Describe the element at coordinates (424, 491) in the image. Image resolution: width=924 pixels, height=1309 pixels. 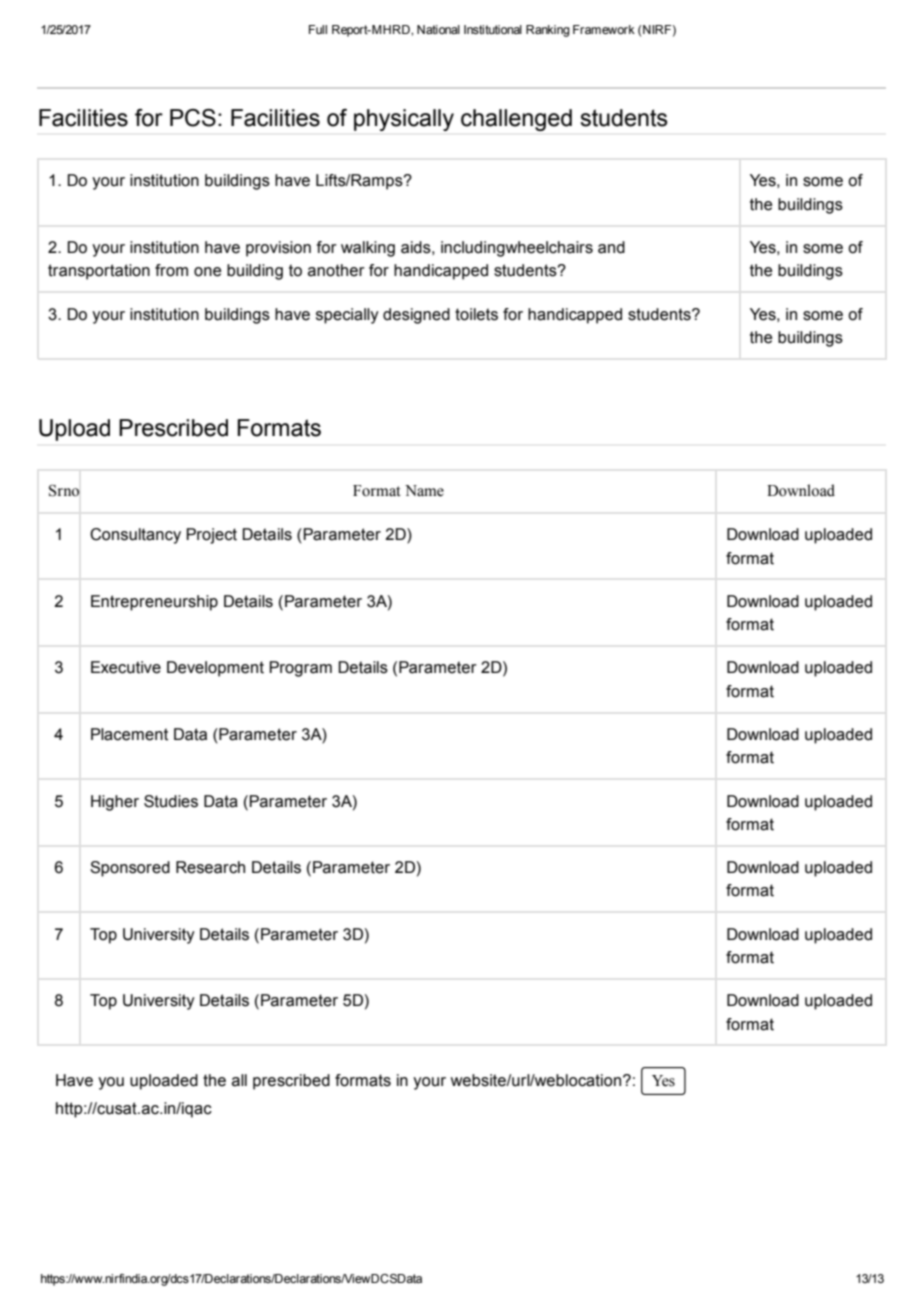
I see `Name` at that location.
